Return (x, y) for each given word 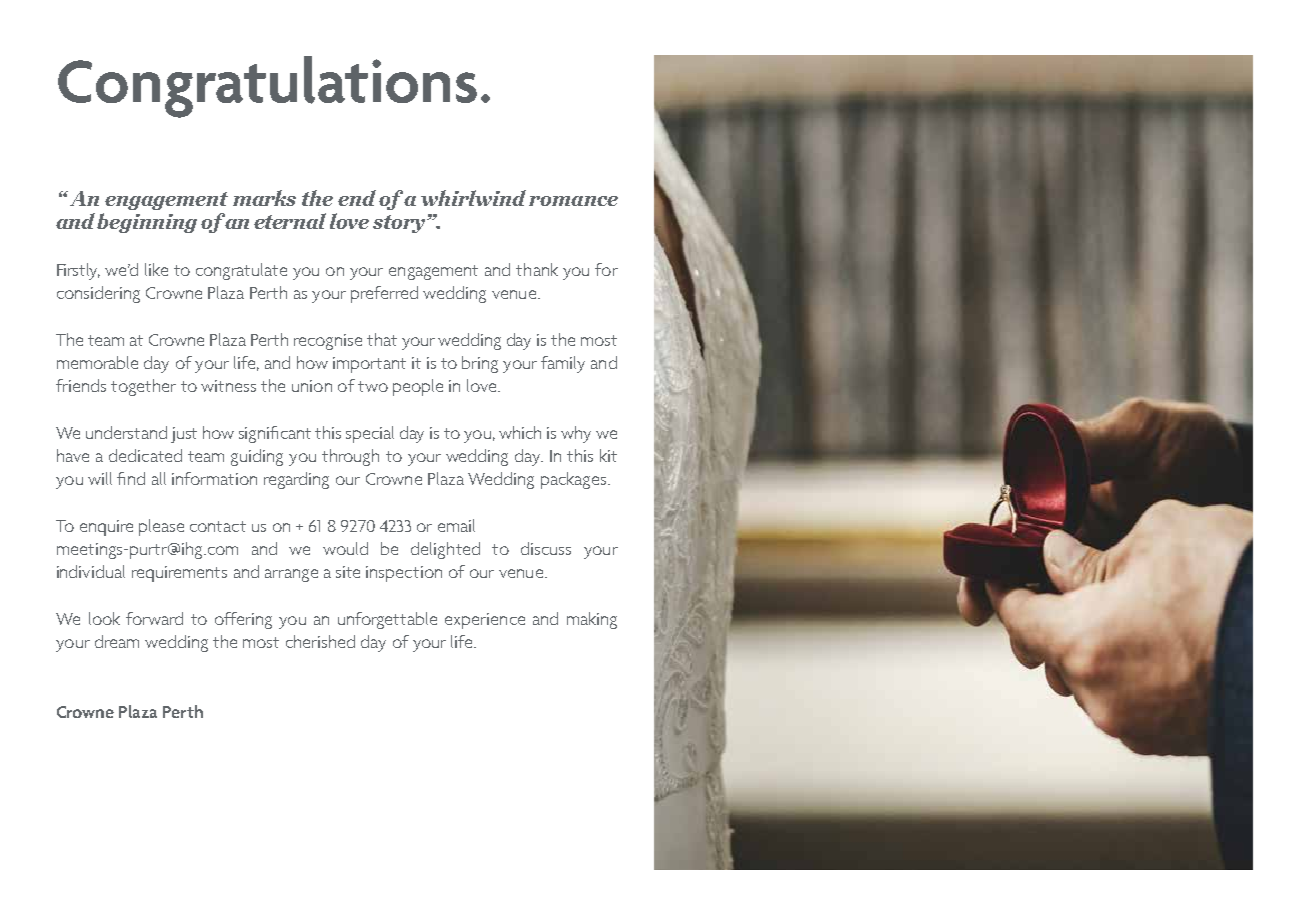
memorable (97, 362)
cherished (320, 641)
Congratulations (267, 87)
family (563, 364)
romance (573, 201)
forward (154, 618)
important (369, 365)
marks (264, 198)
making (592, 620)
